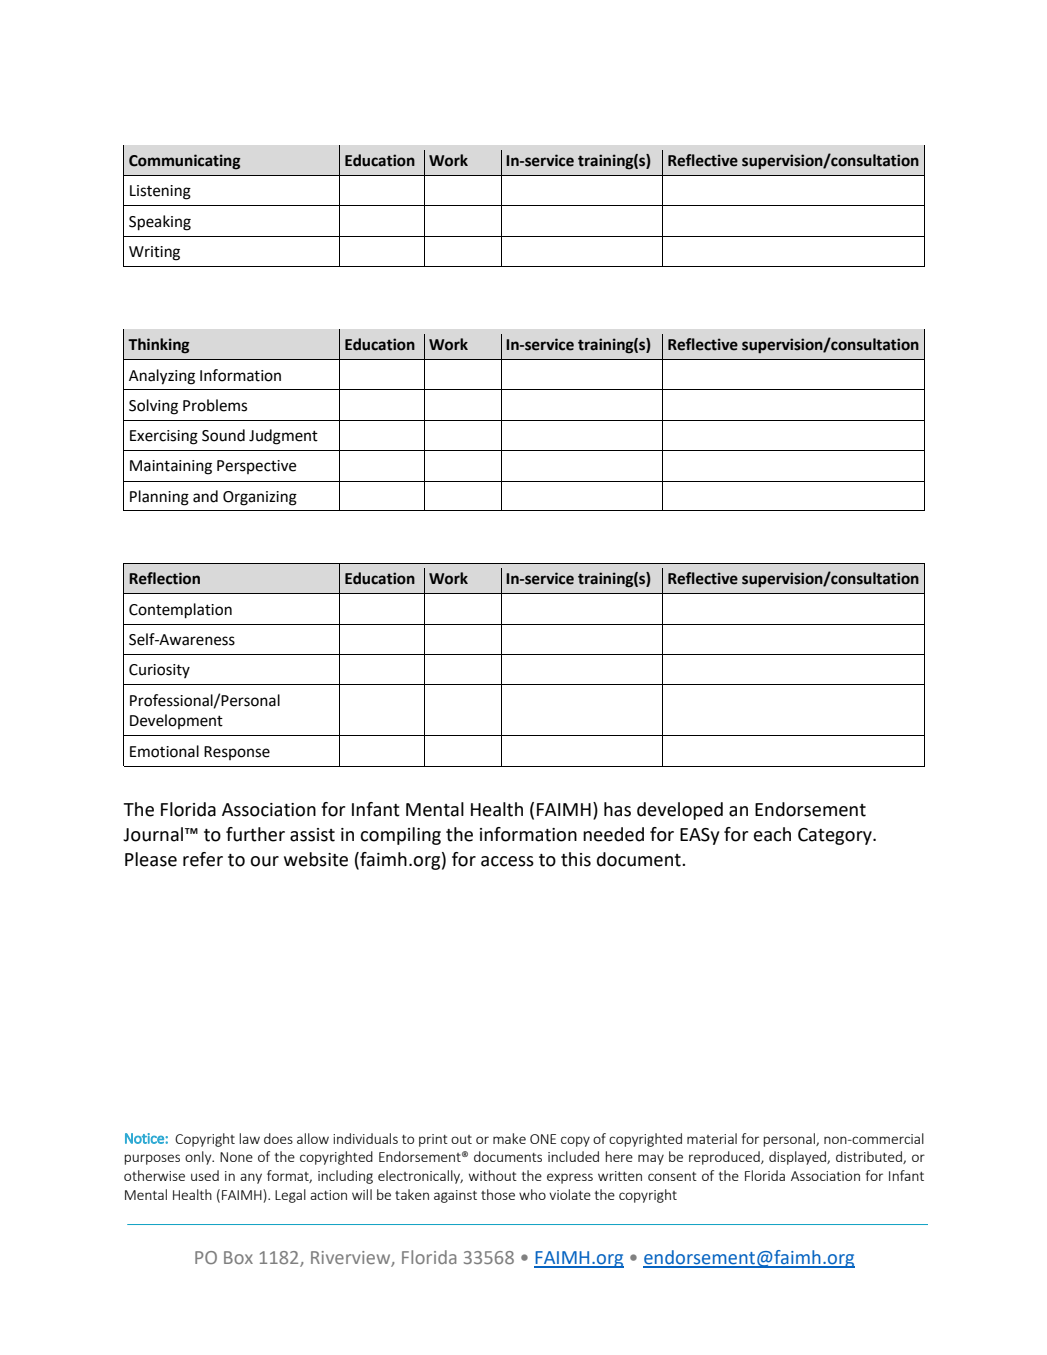  I want to click on Communicating, so click(185, 162).
